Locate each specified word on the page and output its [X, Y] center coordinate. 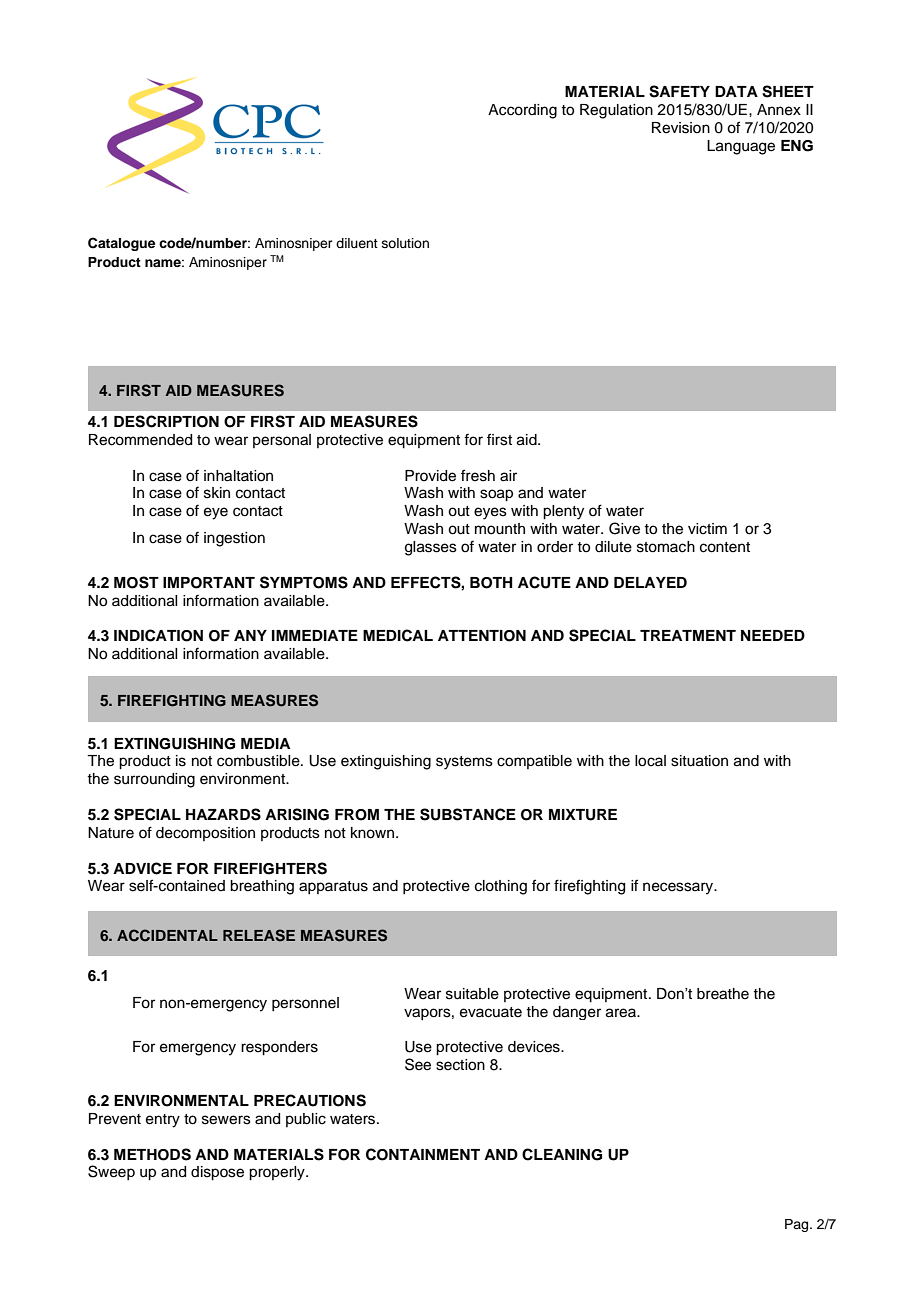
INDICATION [158, 635]
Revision [681, 128]
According [522, 111]
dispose [217, 1173]
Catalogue [121, 244]
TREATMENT [688, 635]
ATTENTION [482, 636]
